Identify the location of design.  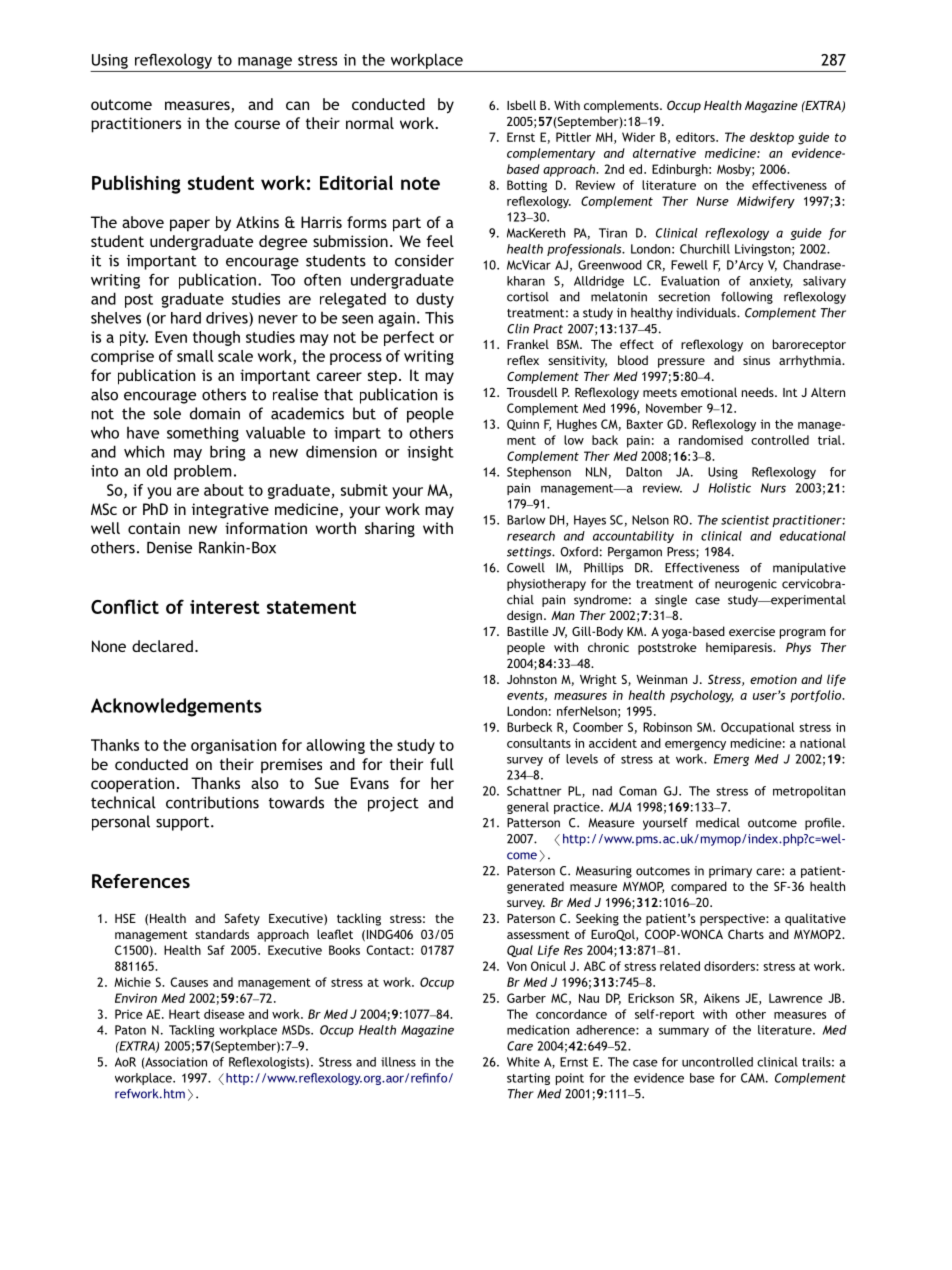
(524, 616).
